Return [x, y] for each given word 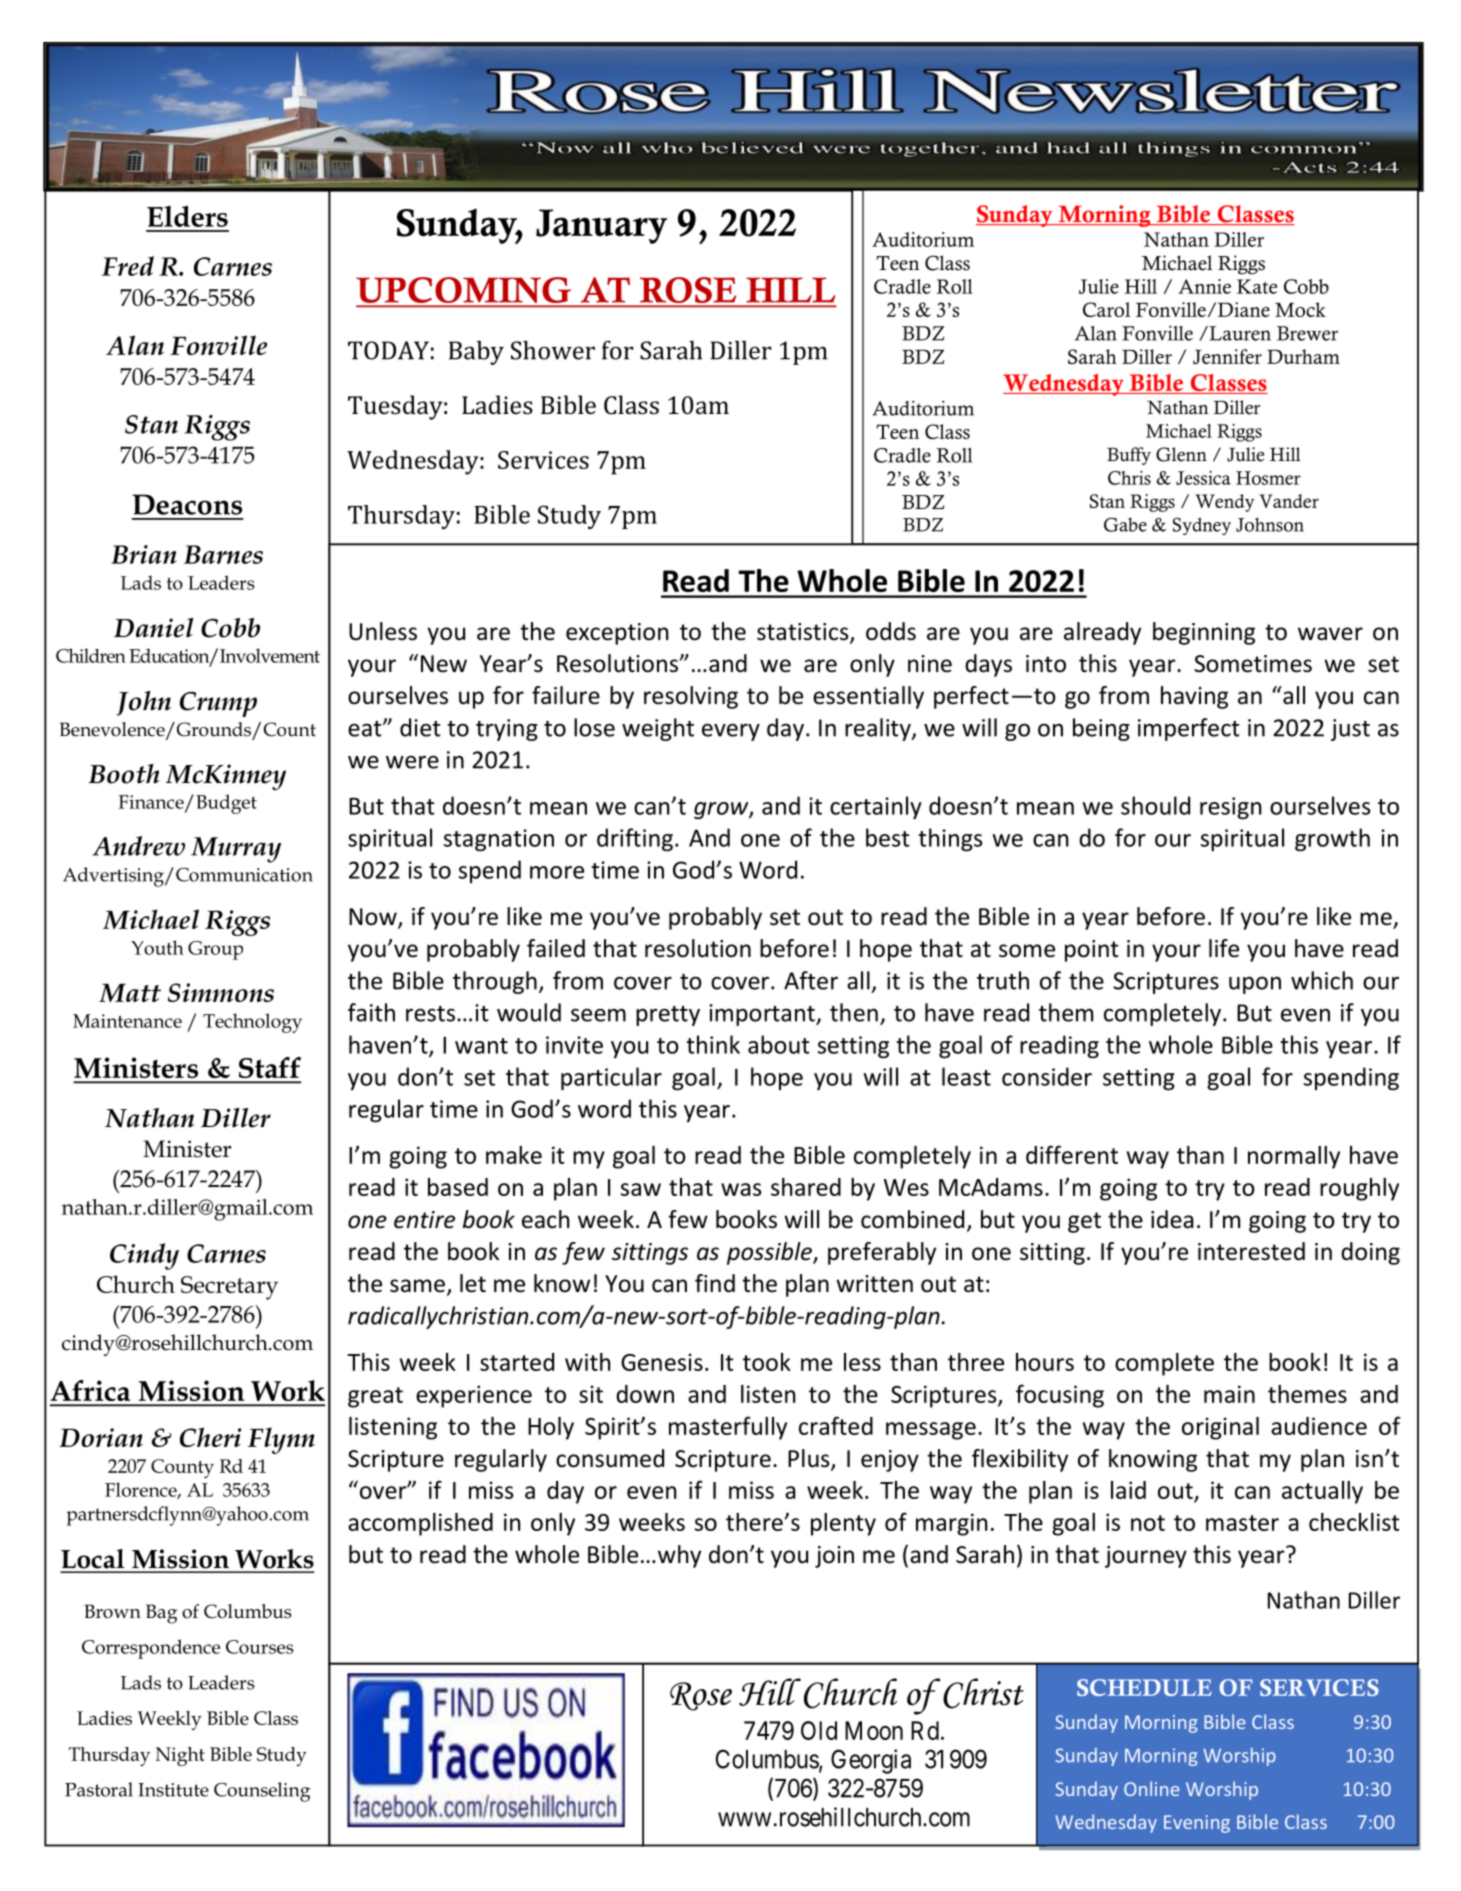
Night [180, 1756]
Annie [1204, 286]
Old [819, 1730]
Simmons [221, 992]
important [763, 1015]
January [601, 226]
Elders [187, 216]
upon [1255, 985]
